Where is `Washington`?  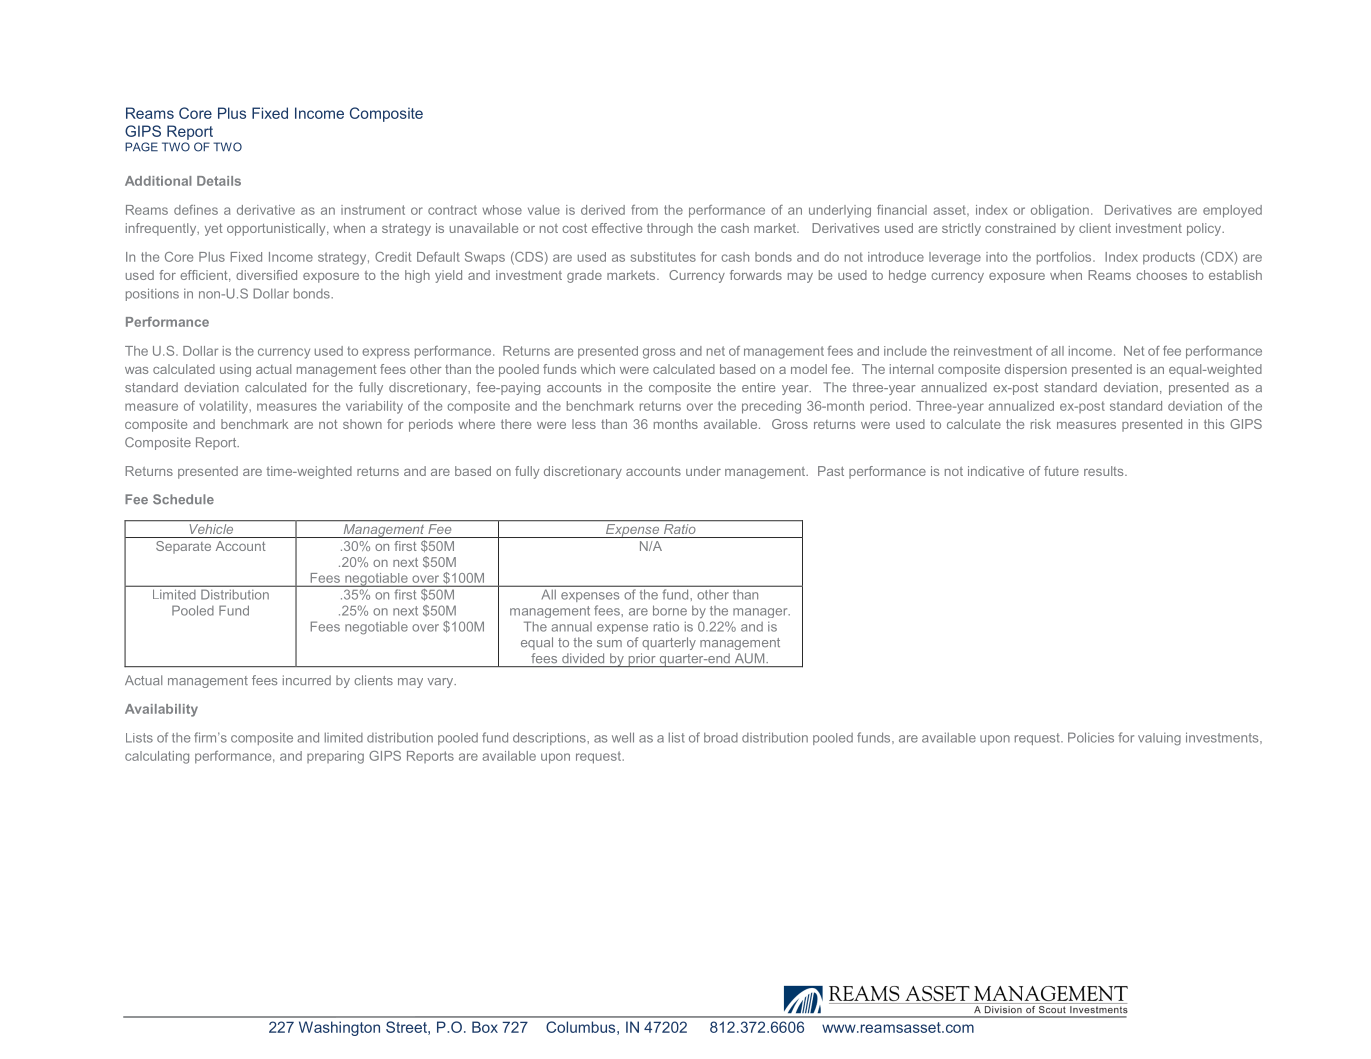
Washington is located at coordinates (339, 1028).
